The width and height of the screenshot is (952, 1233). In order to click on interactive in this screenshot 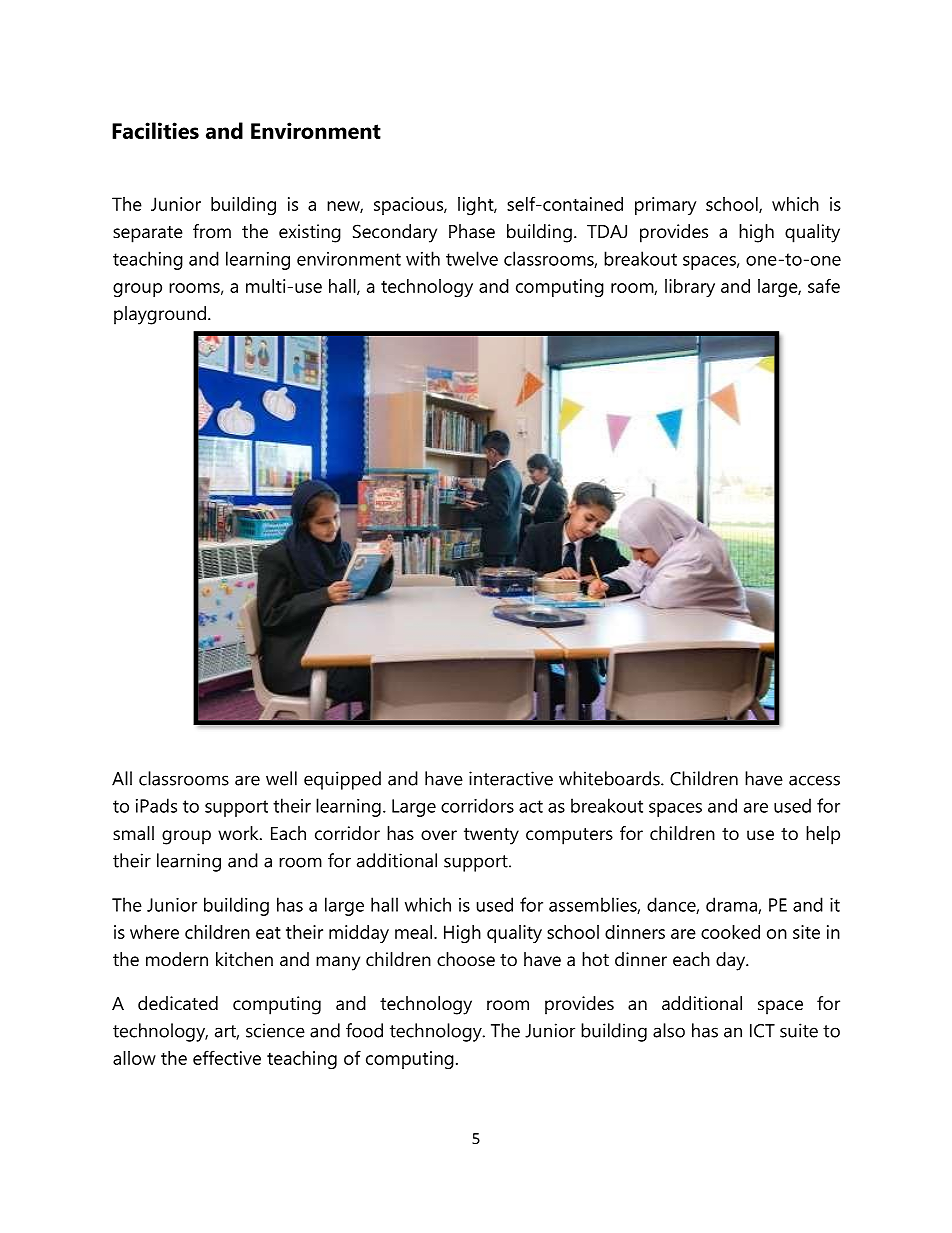, I will do `click(511, 778)`.
